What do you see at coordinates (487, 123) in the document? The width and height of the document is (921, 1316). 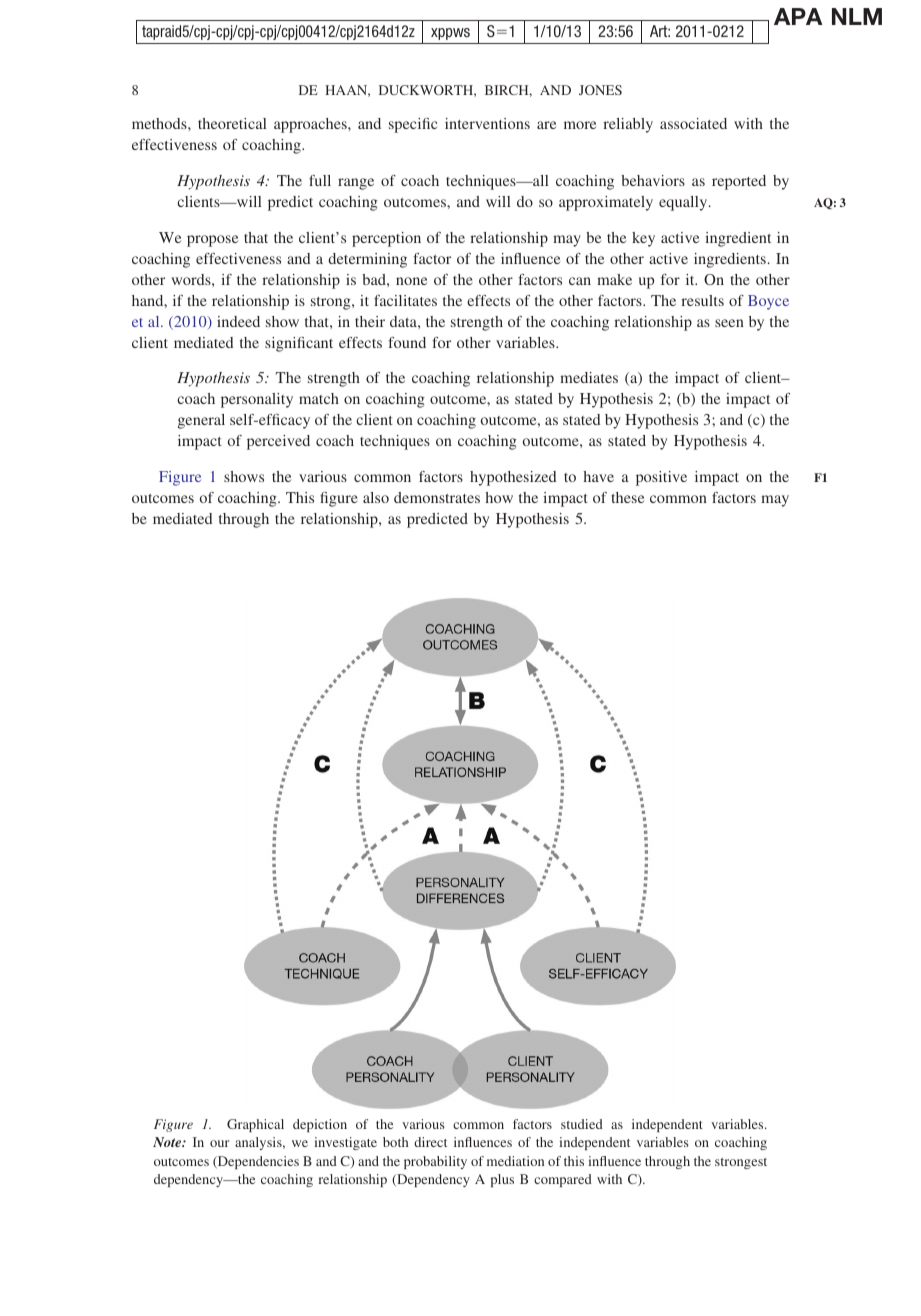 I see `interventions` at bounding box center [487, 123].
